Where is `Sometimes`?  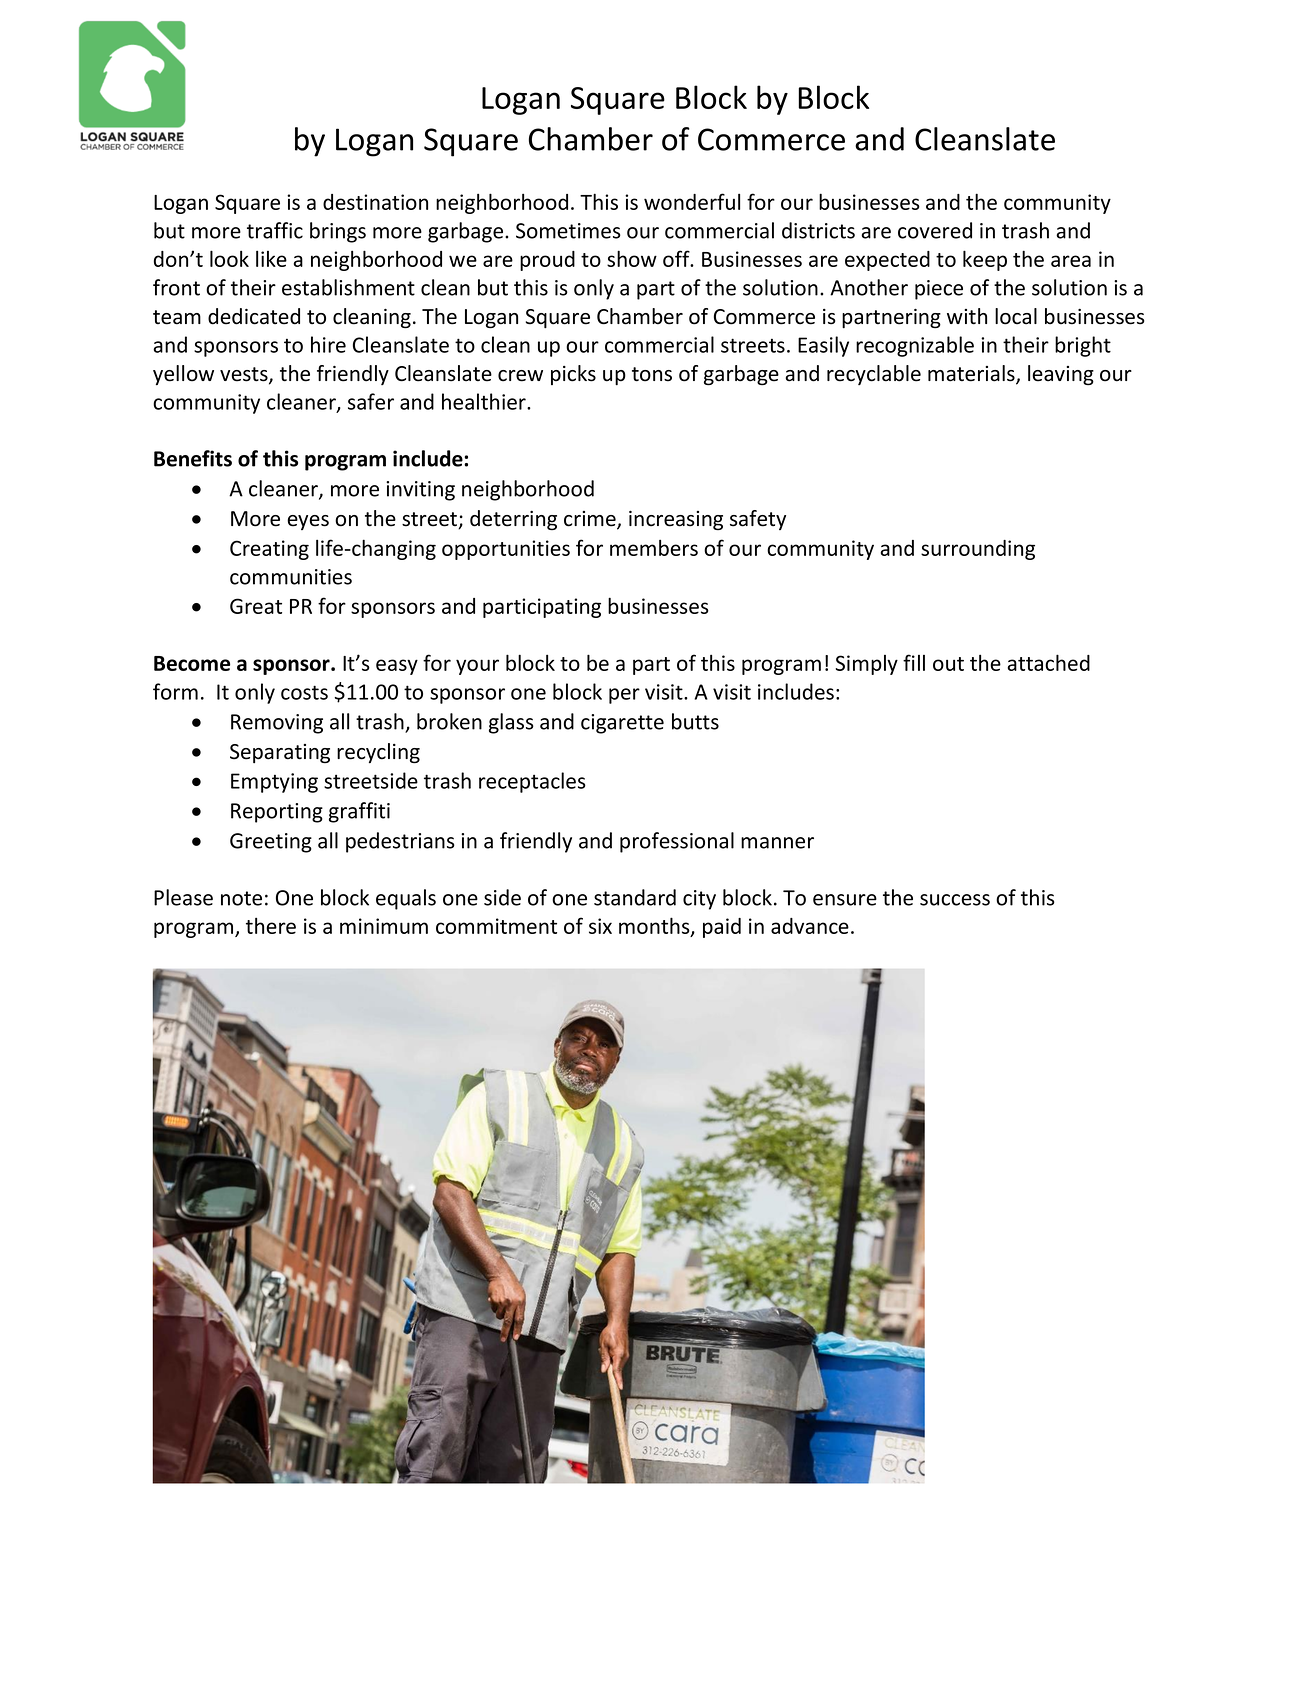 Sometimes is located at coordinates (568, 231).
